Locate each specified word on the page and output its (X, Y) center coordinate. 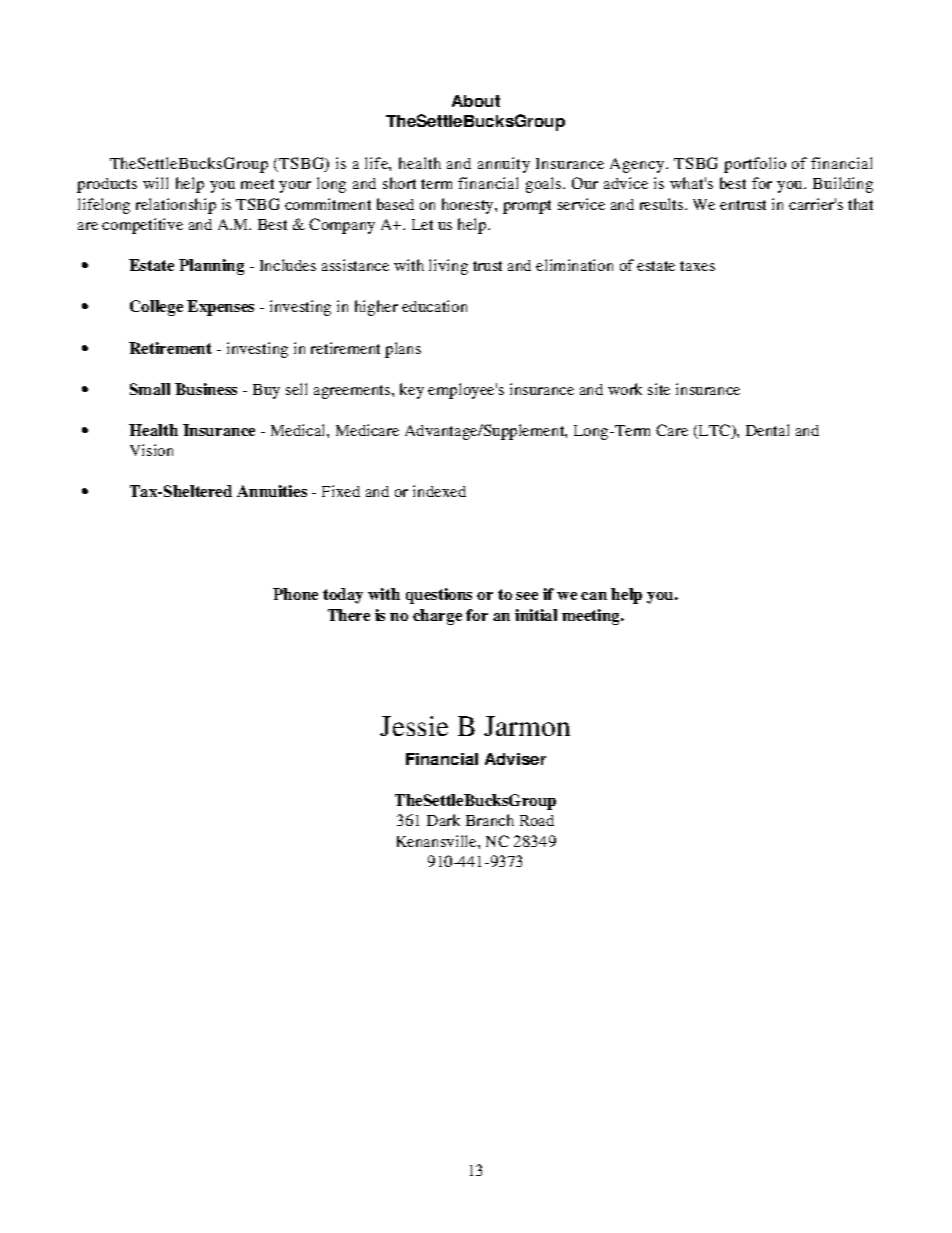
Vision (151, 450)
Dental (767, 430)
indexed (439, 491)
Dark (443, 820)
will (155, 183)
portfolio (755, 165)
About (476, 101)
